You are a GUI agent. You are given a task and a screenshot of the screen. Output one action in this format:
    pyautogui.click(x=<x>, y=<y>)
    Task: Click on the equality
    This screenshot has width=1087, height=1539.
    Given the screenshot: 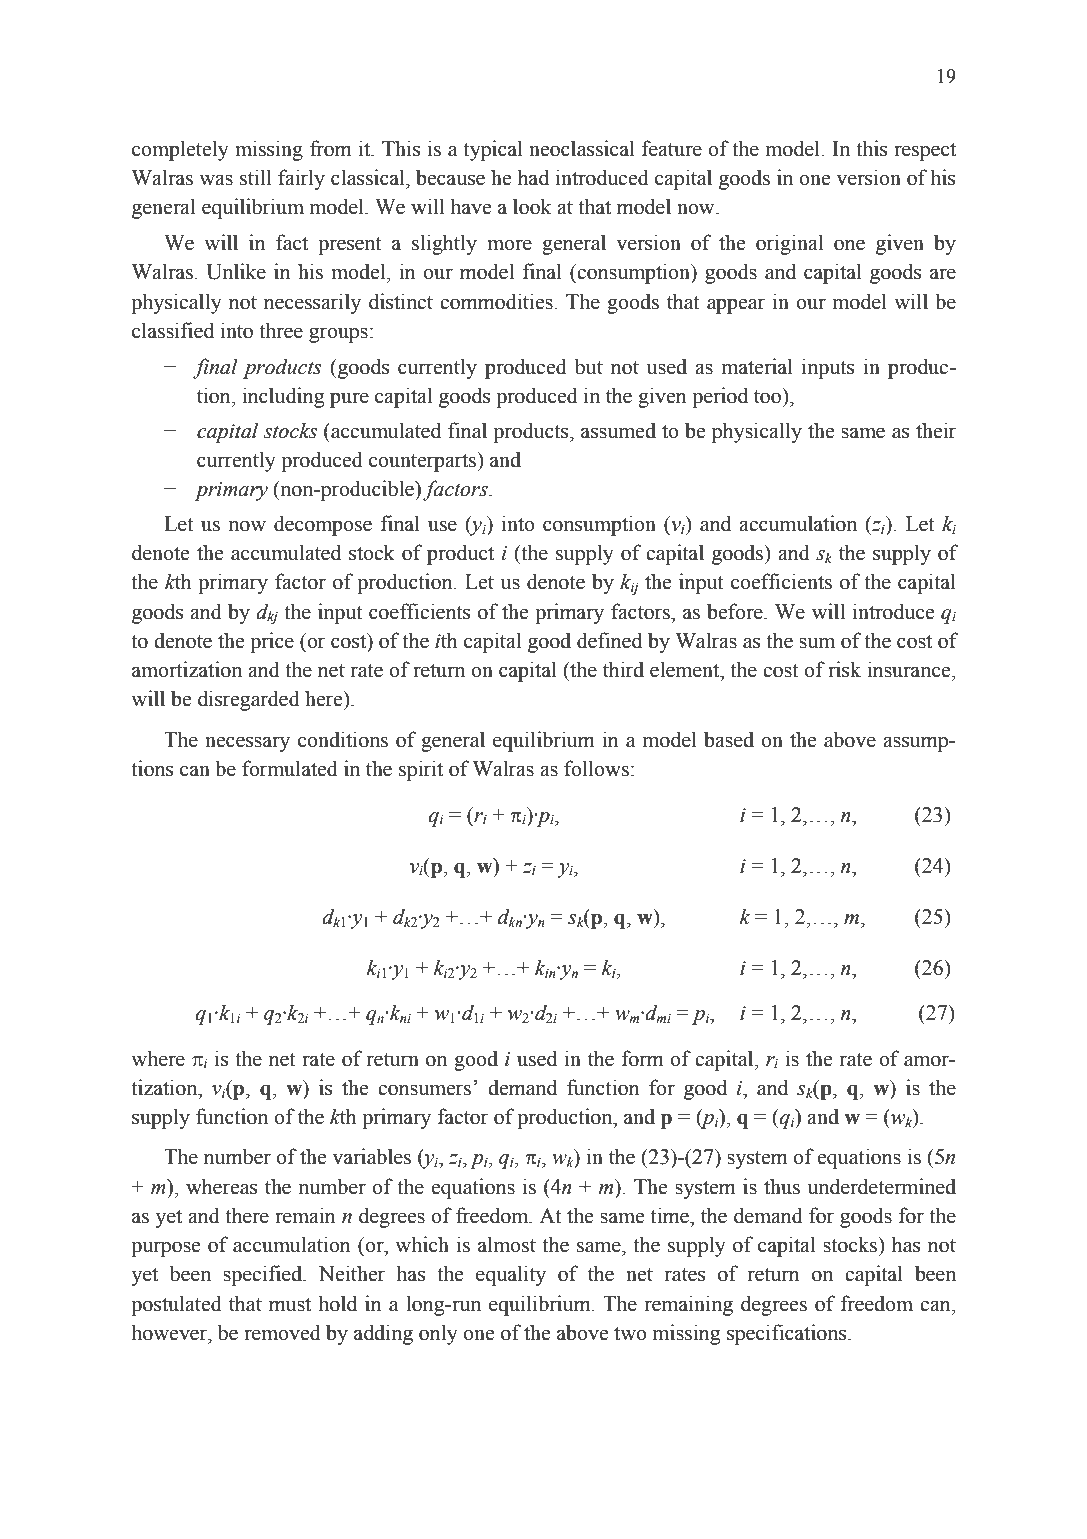 What is the action you would take?
    pyautogui.click(x=511, y=1275)
